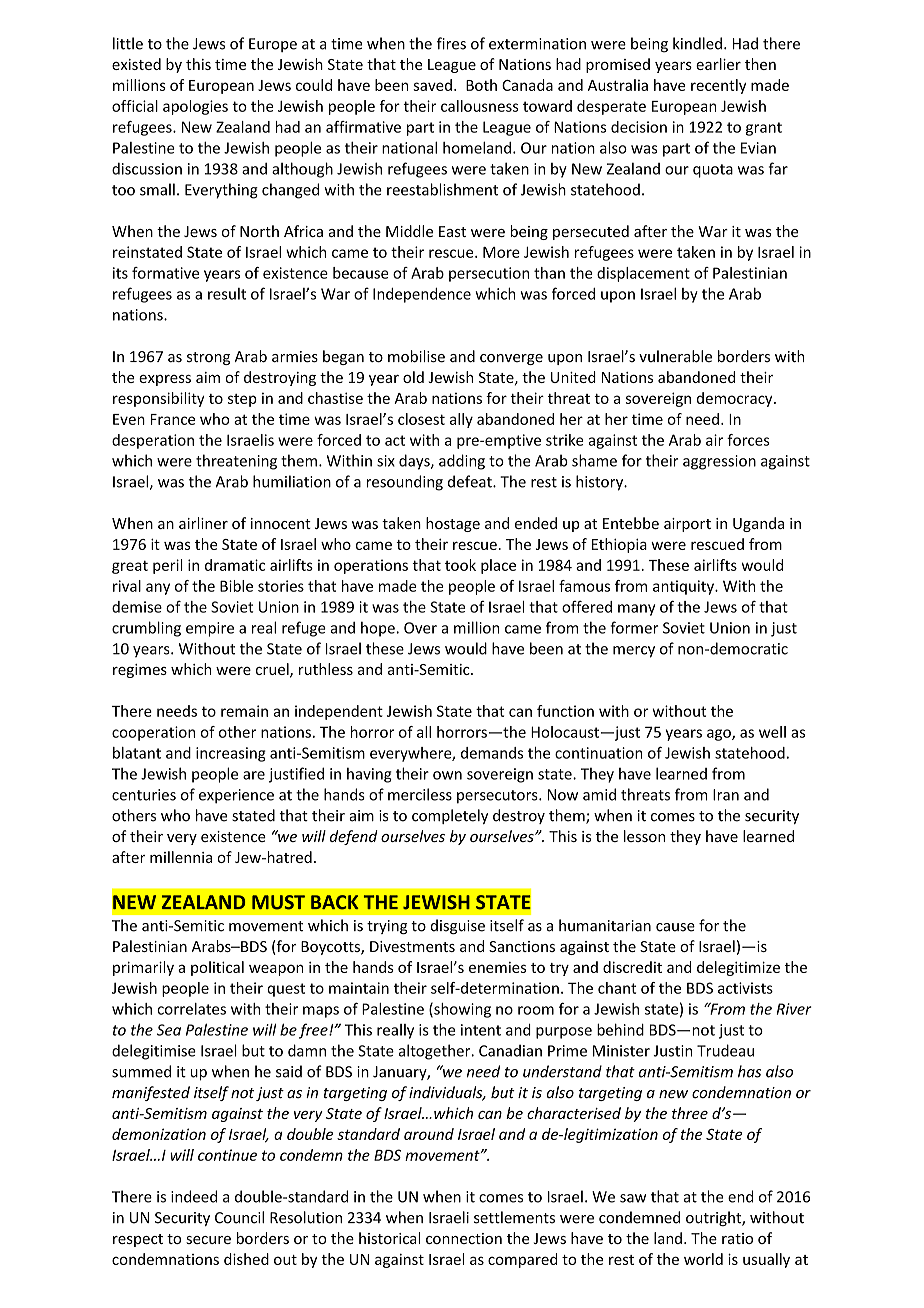 The image size is (924, 1308). What do you see at coordinates (464, 1238) in the page?
I see `connection` at bounding box center [464, 1238].
